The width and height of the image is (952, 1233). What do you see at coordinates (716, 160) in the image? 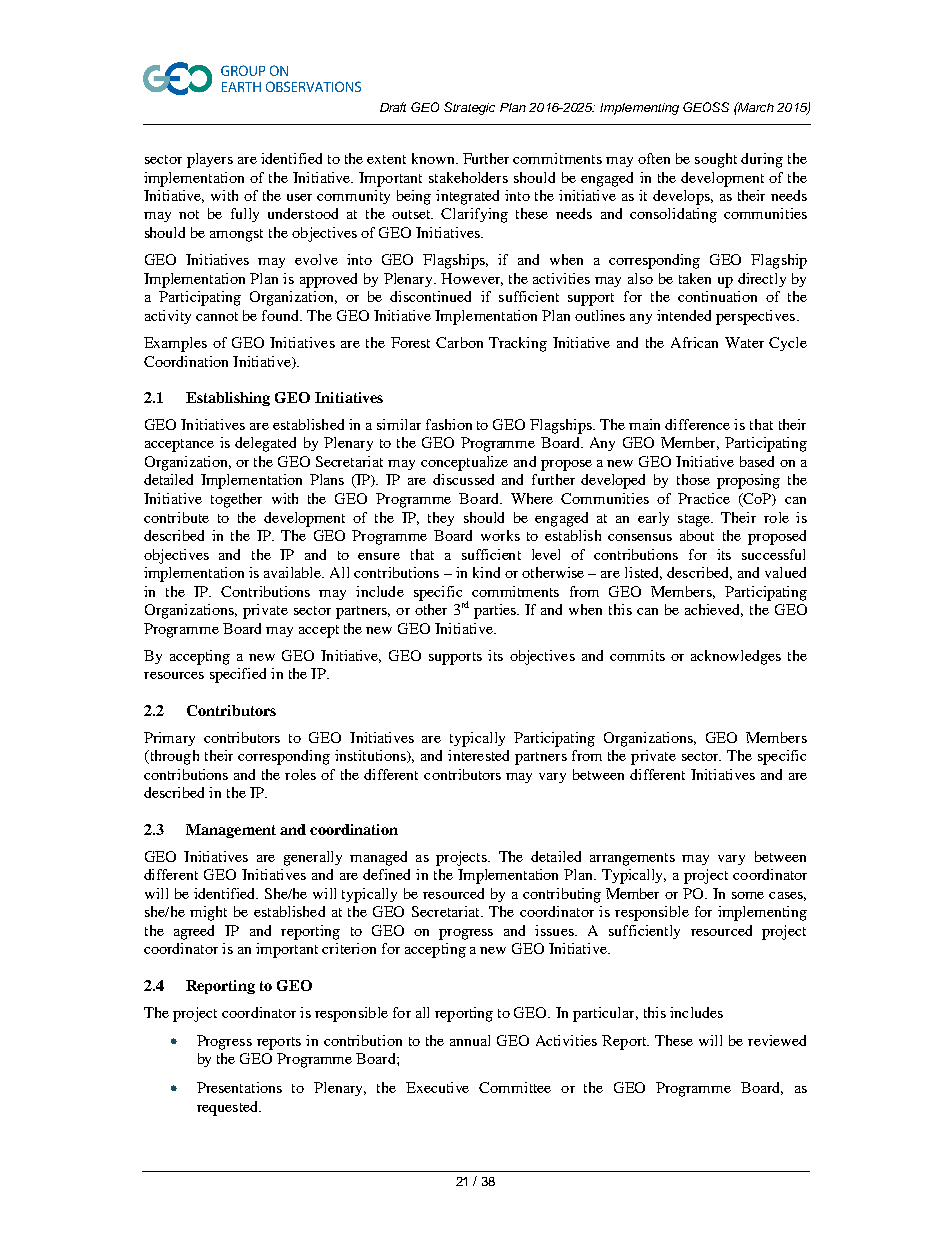
I see `sought` at bounding box center [716, 160].
